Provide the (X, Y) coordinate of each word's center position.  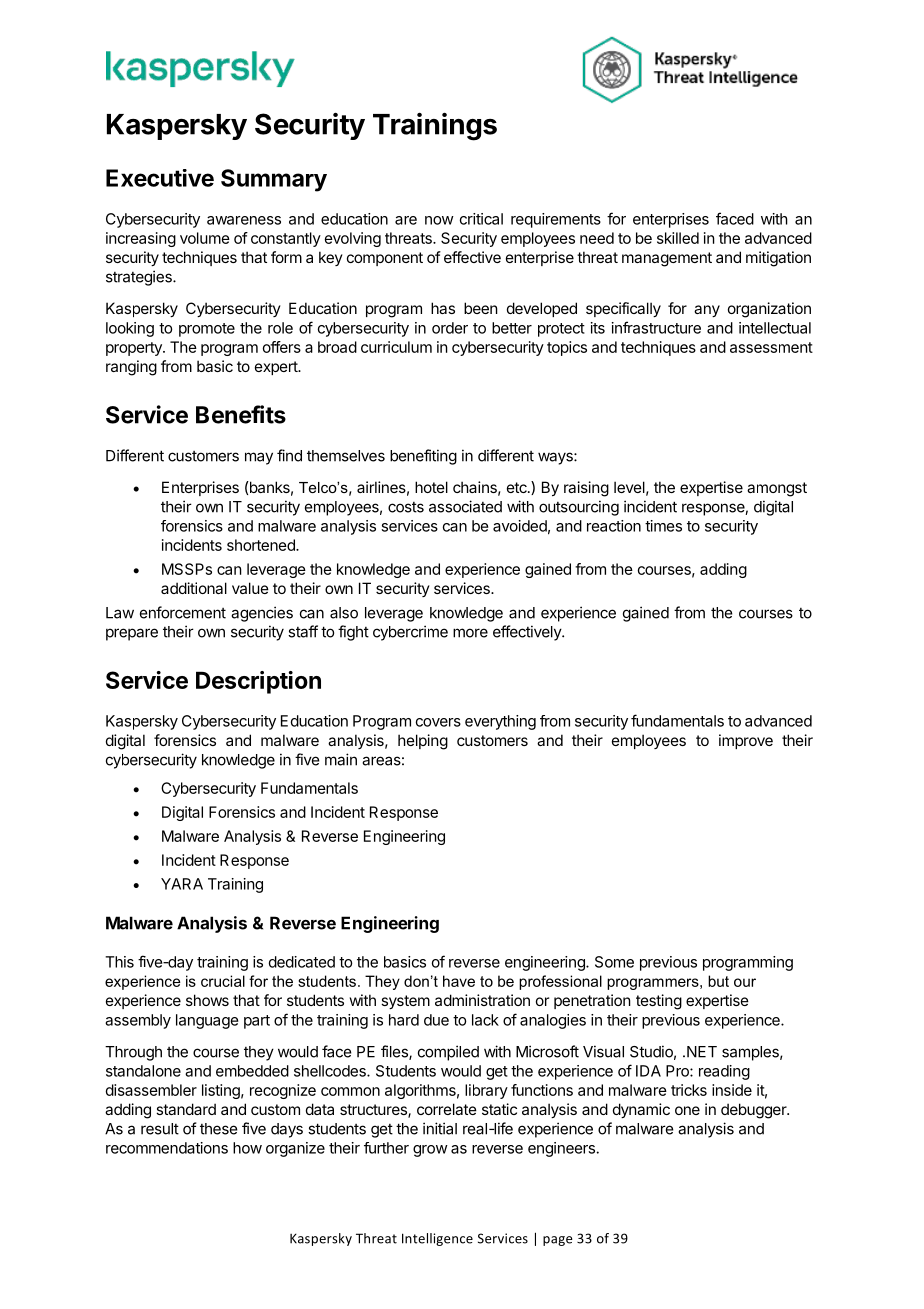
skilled (678, 238)
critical (481, 219)
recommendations (167, 1148)
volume (205, 238)
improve (746, 741)
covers (438, 722)
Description (258, 682)
